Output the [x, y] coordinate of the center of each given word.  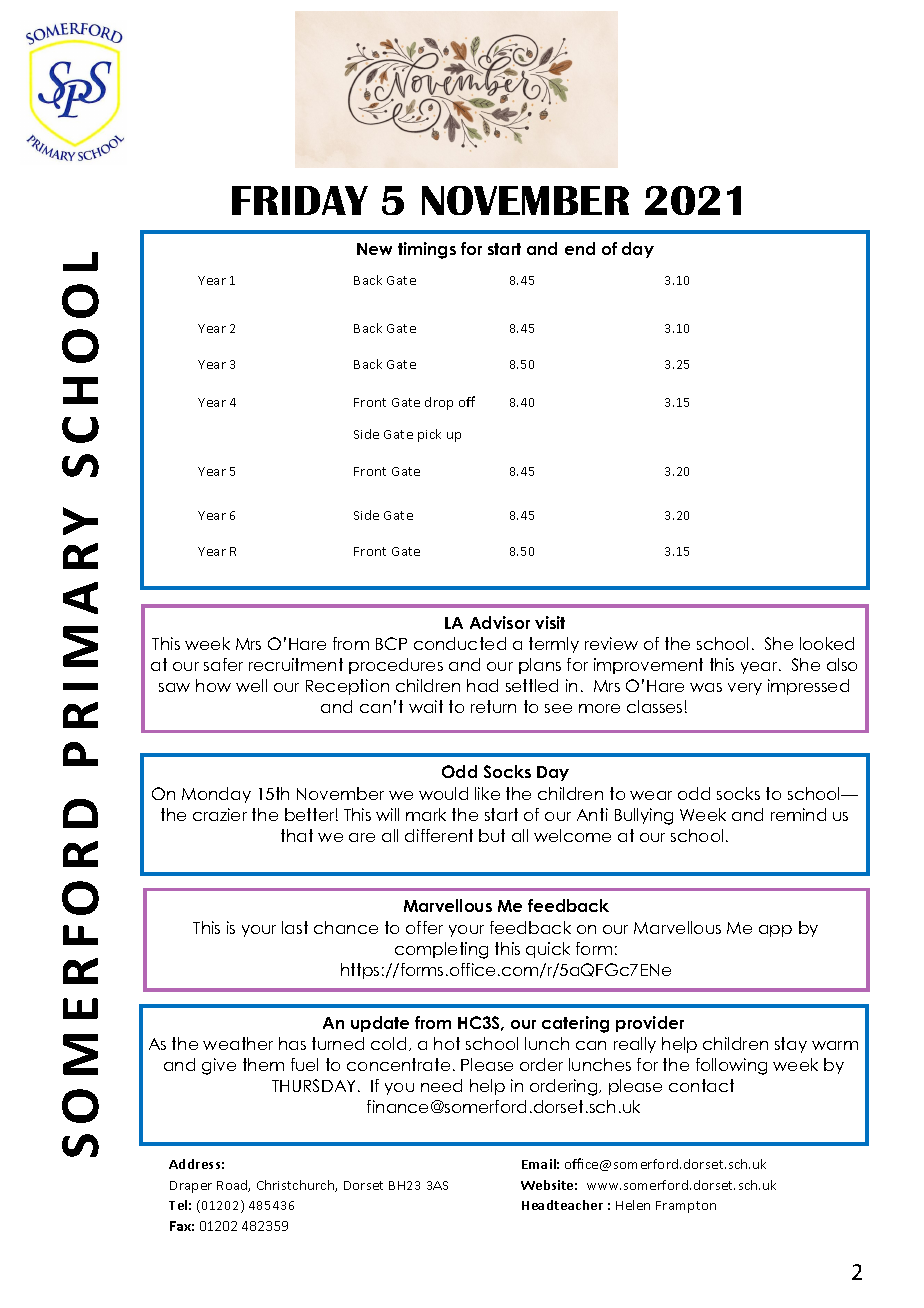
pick [429, 435]
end [580, 248]
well [251, 685]
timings [427, 250]
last [295, 927]
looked [827, 643]
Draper [191, 1187]
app [775, 931]
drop [439, 403]
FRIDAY [300, 200]
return [493, 706]
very [745, 689]
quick [548, 950]
